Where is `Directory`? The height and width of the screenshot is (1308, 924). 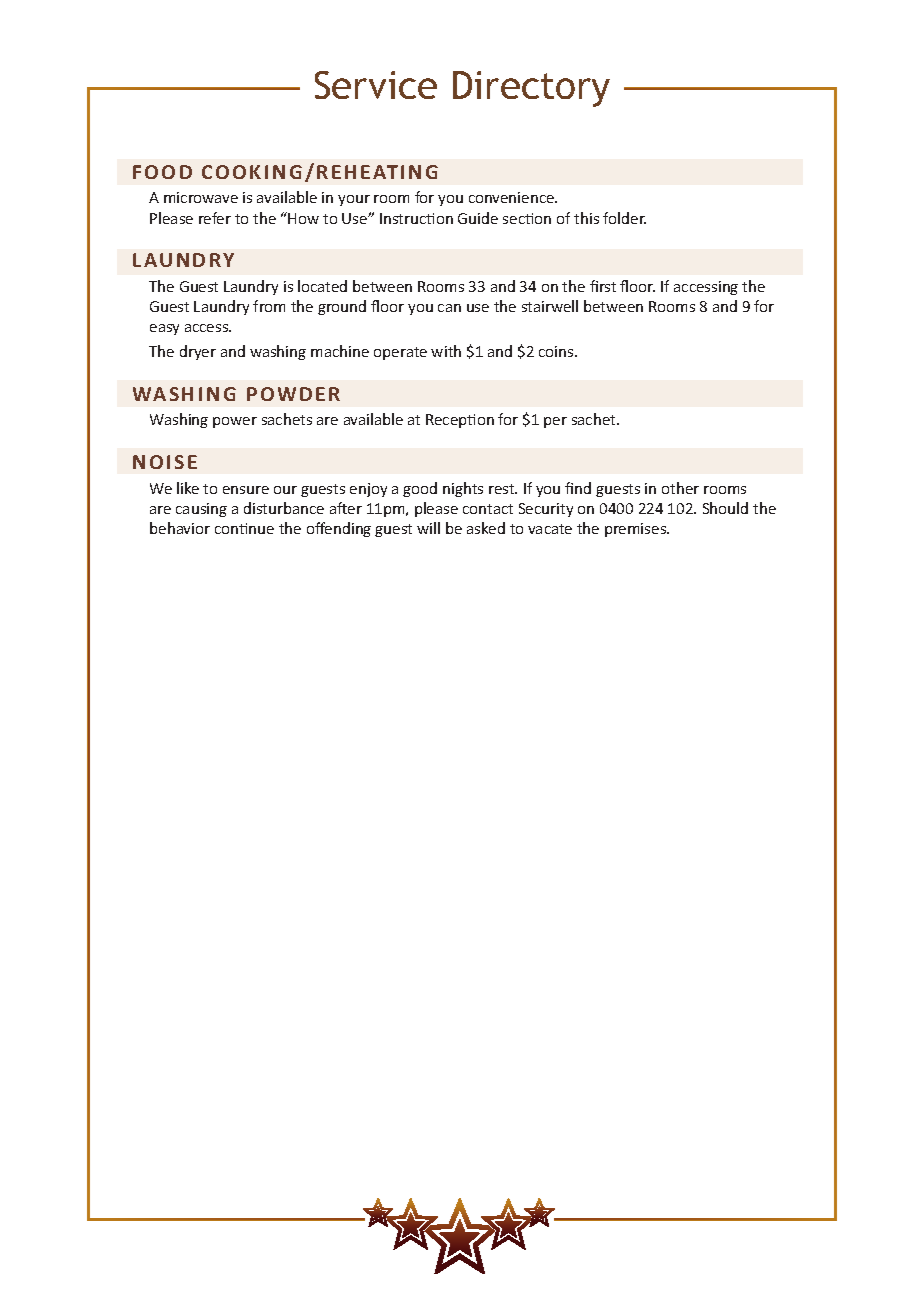 Directory is located at coordinates (531, 89).
